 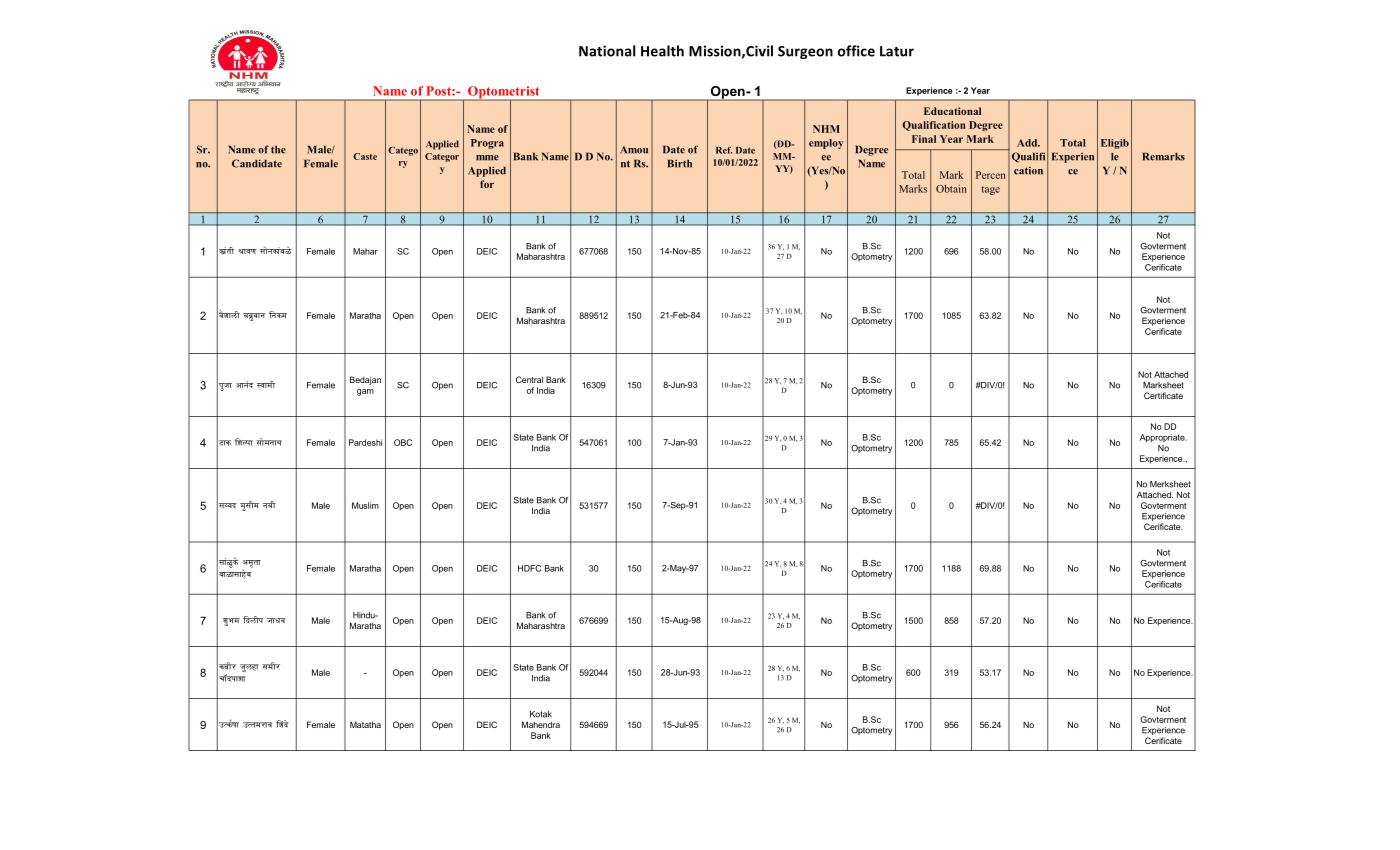 What do you see at coordinates (365, 505) in the page?
I see `Muslim` at bounding box center [365, 505].
